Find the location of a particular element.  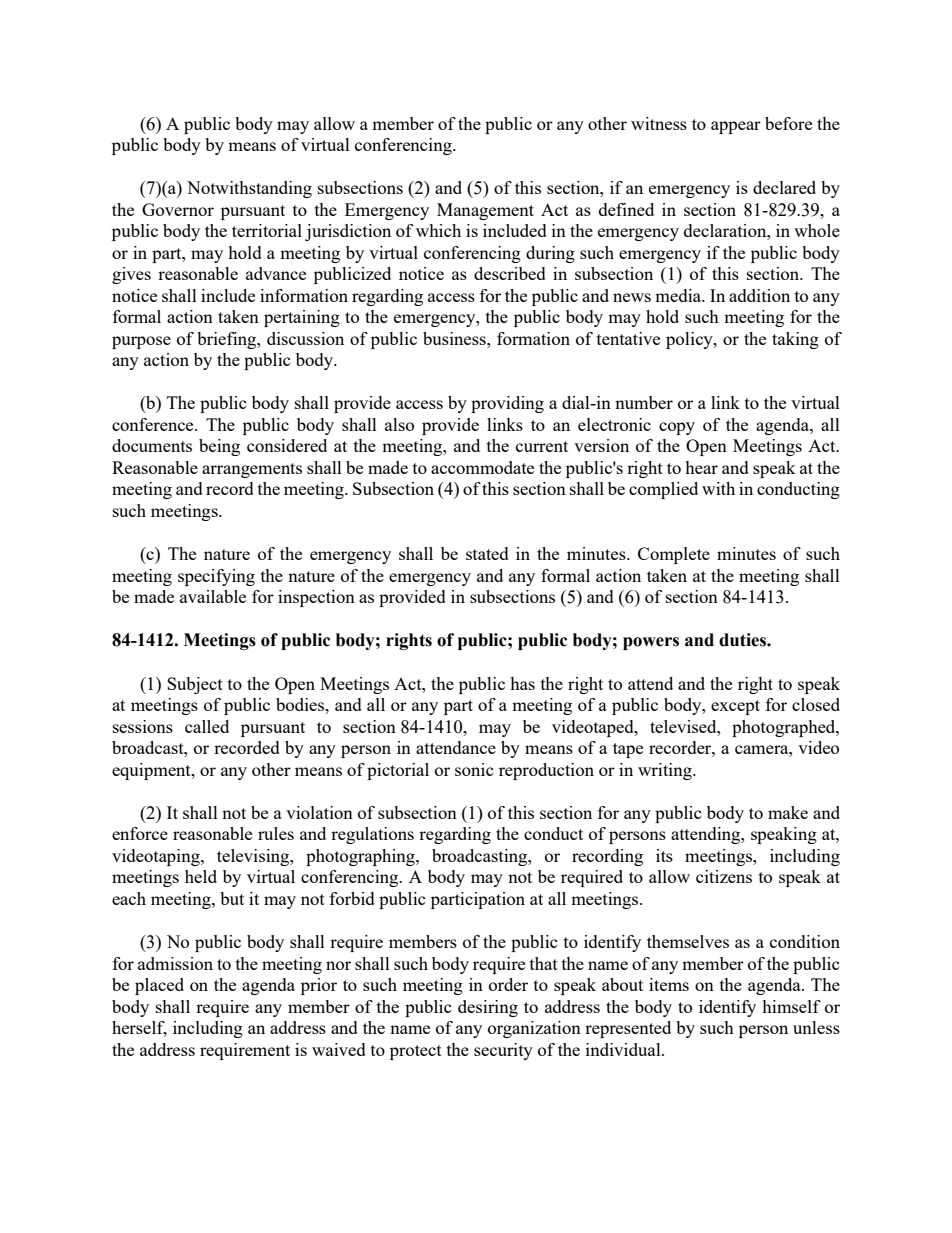

Governor is located at coordinates (178, 209).
